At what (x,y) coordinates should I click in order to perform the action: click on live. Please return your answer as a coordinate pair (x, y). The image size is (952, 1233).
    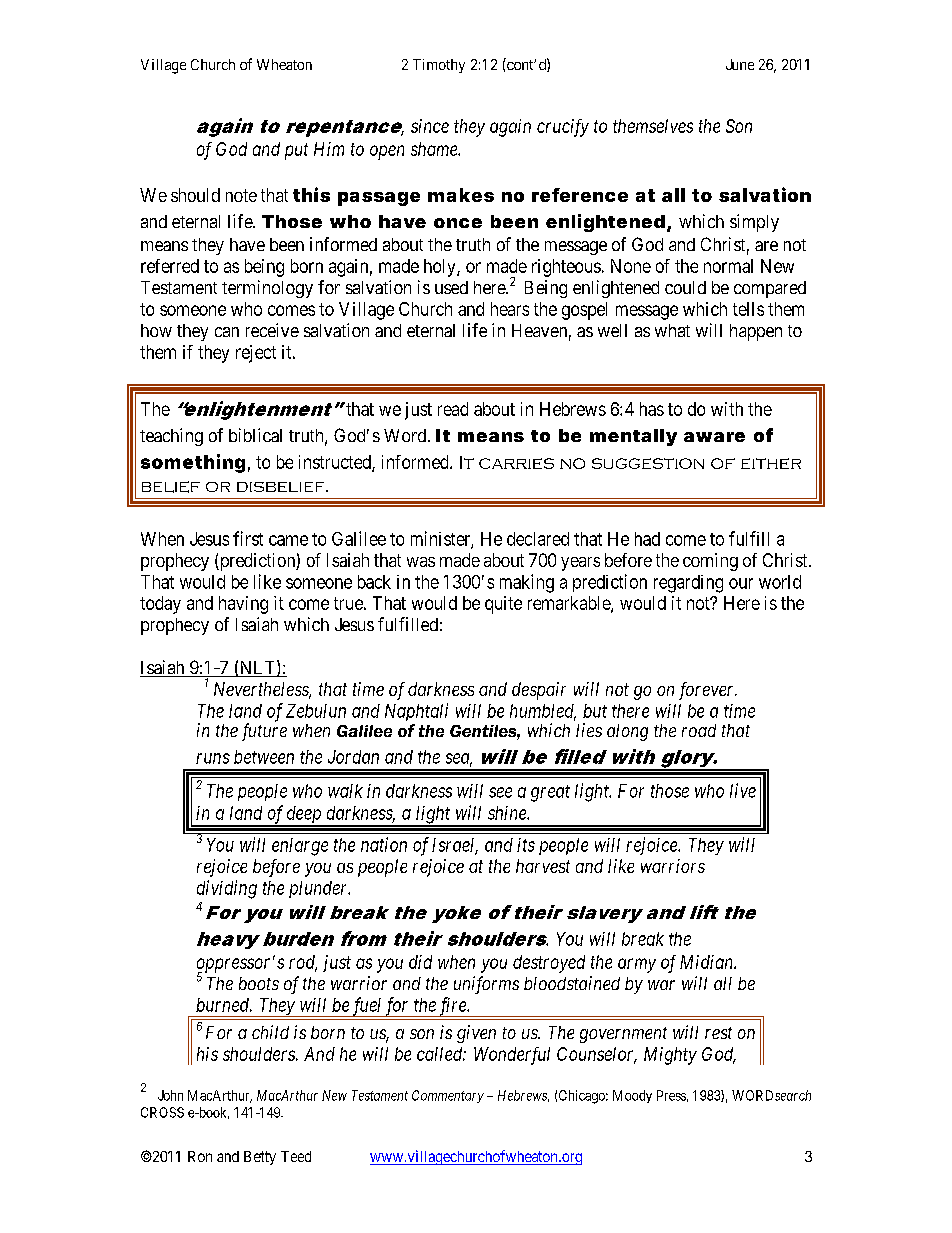
    Looking at the image, I should click on (743, 790).
